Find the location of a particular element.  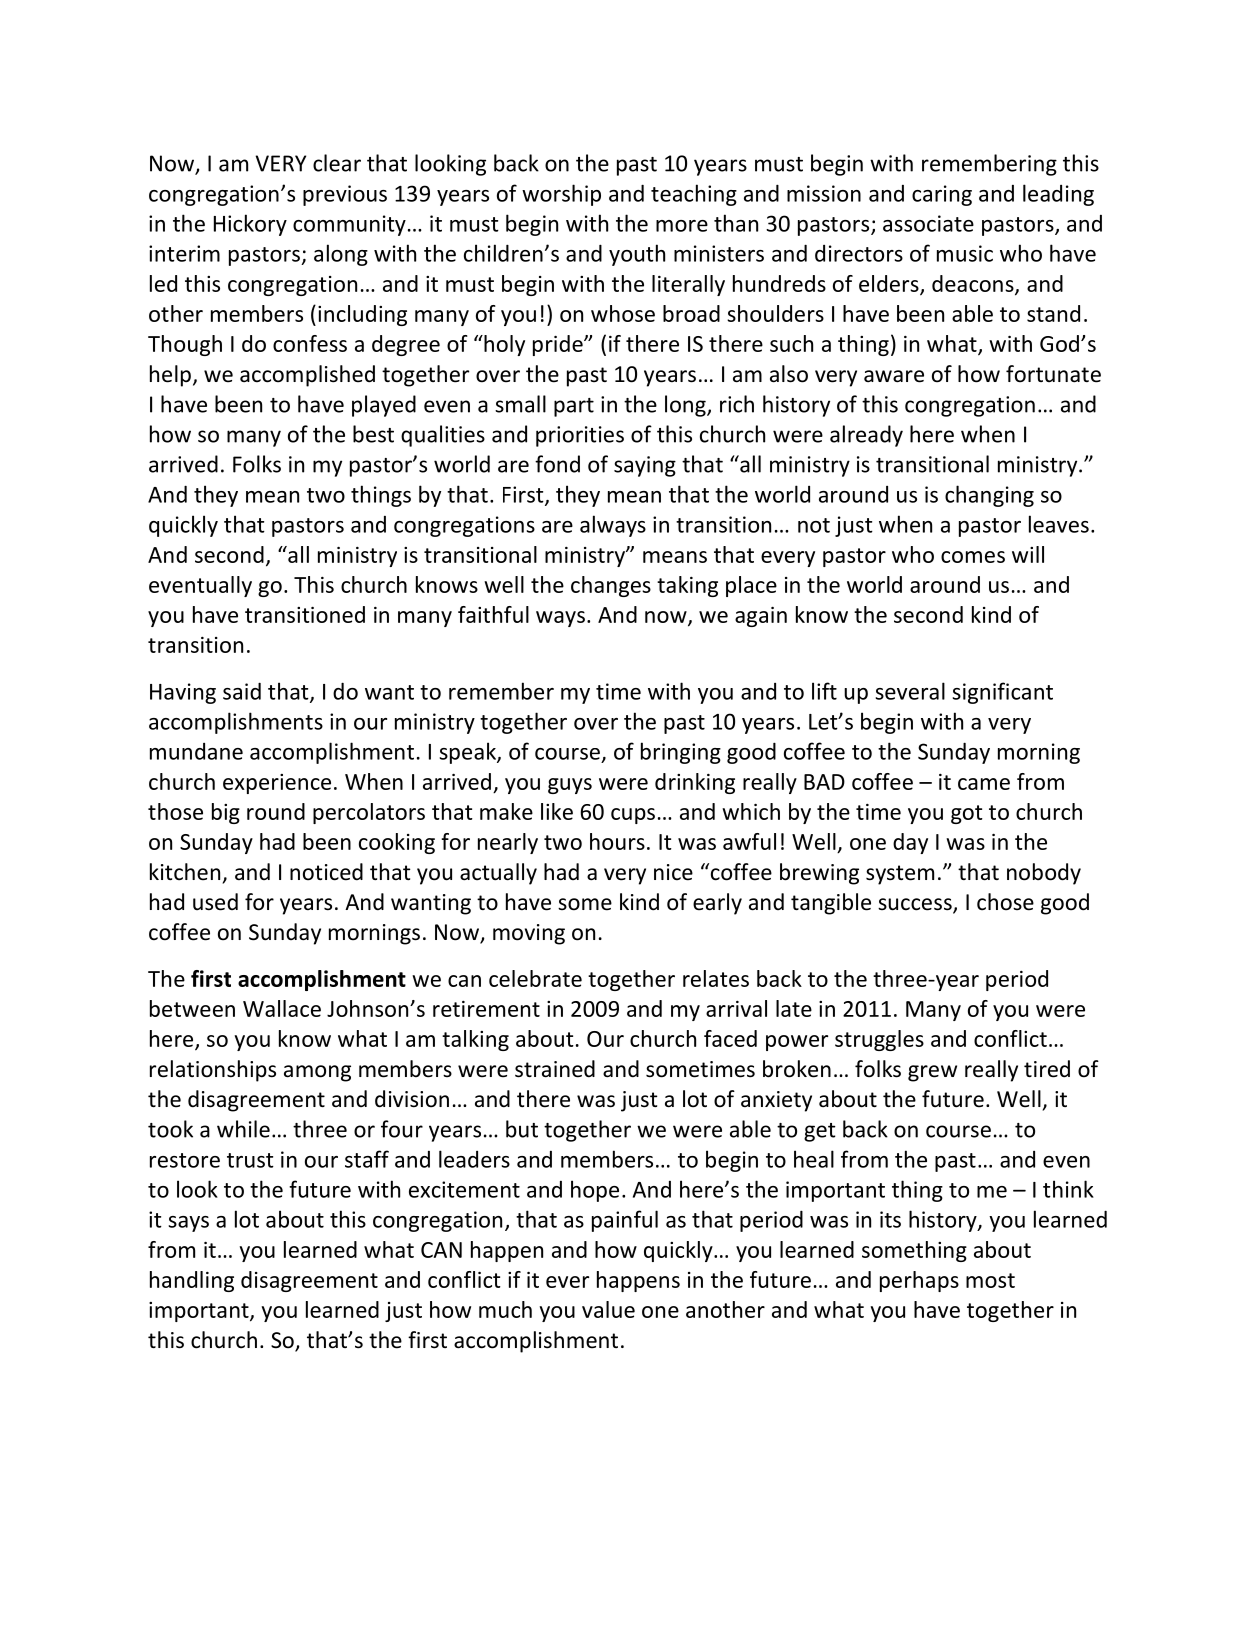

worship is located at coordinates (561, 195).
